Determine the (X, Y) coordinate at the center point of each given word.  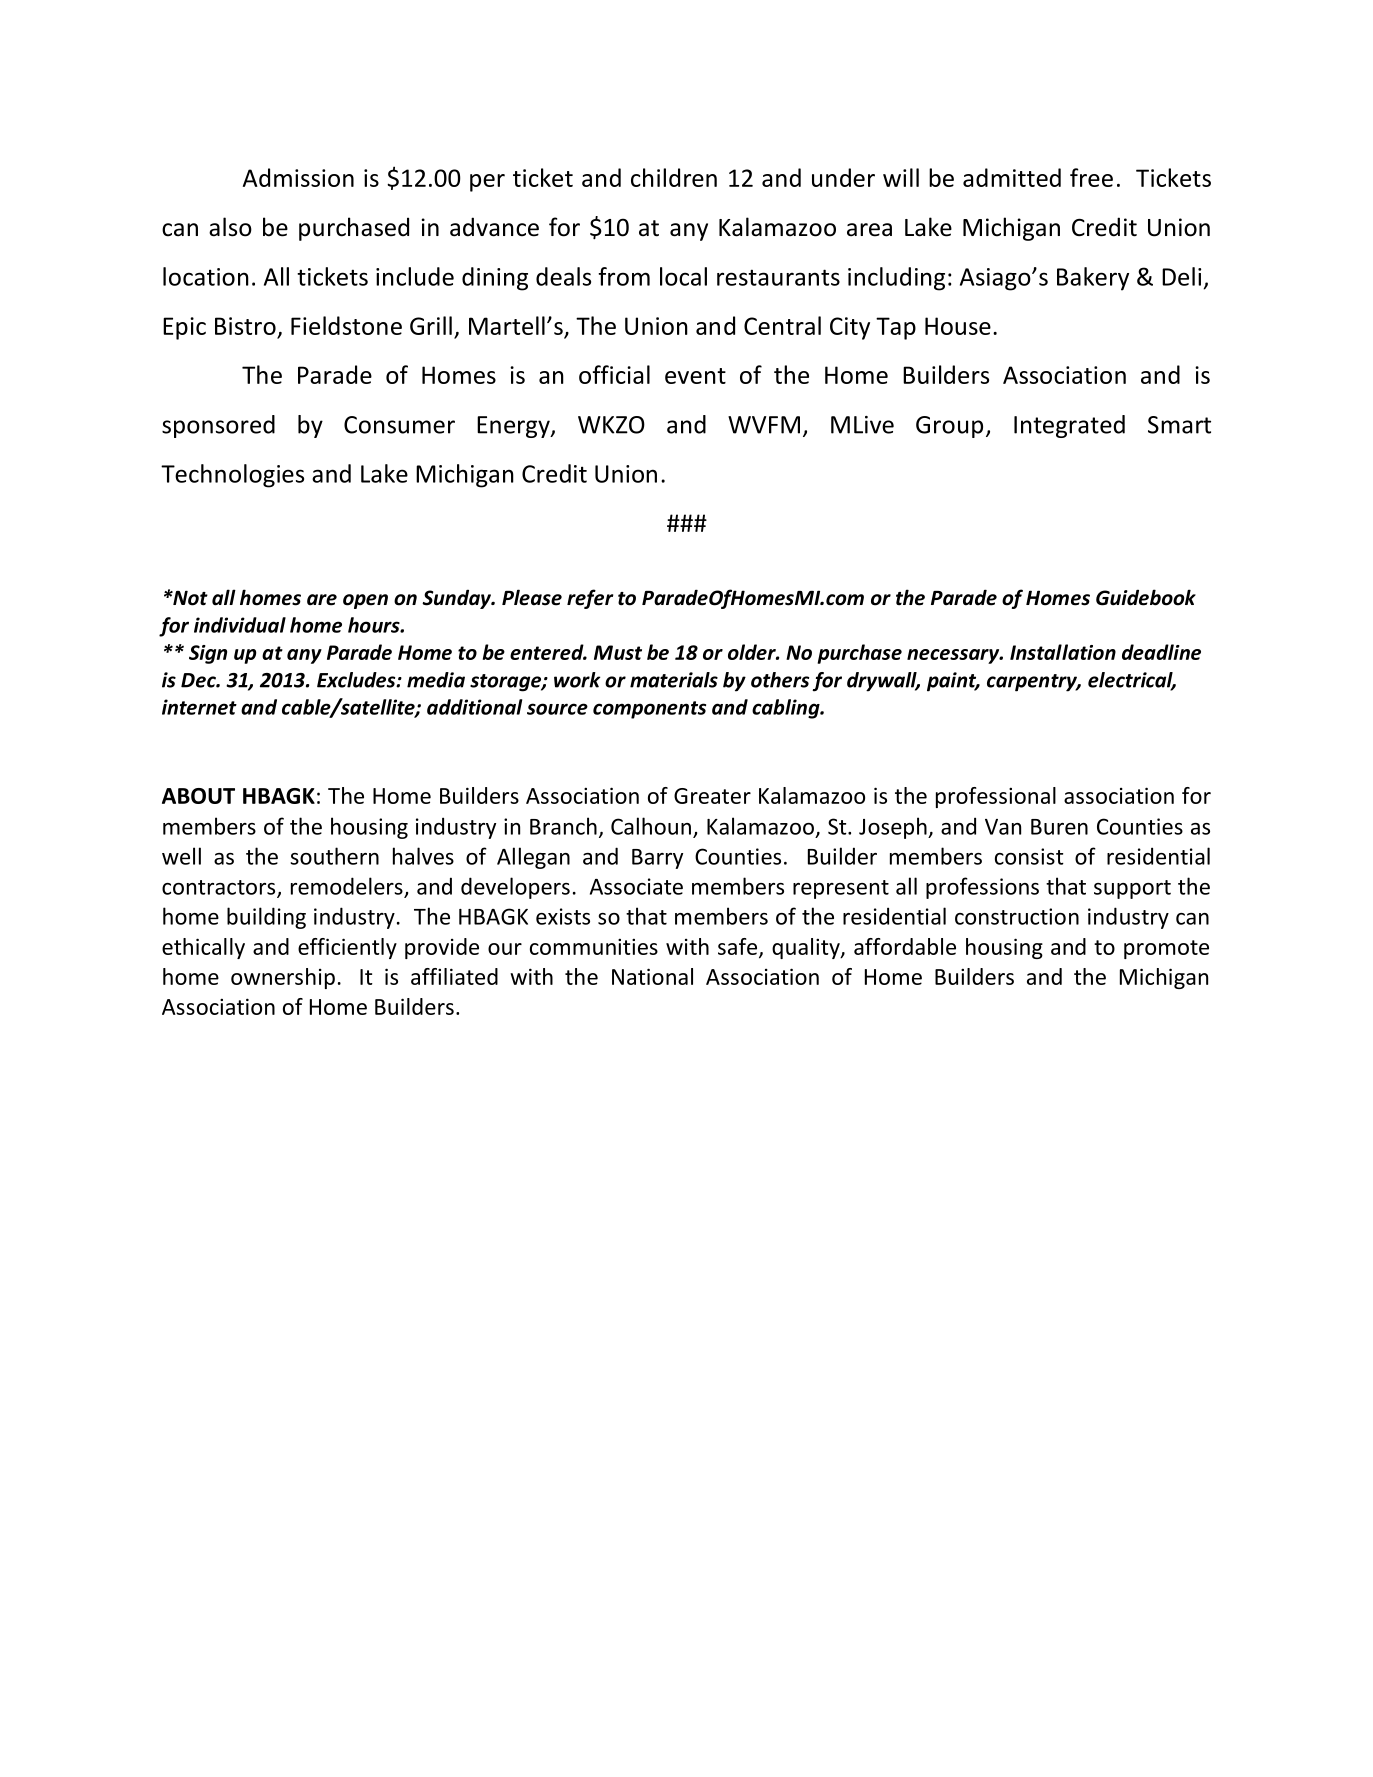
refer (590, 599)
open (365, 601)
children (674, 177)
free (1091, 177)
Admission (298, 177)
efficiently (347, 948)
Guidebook (1146, 597)
